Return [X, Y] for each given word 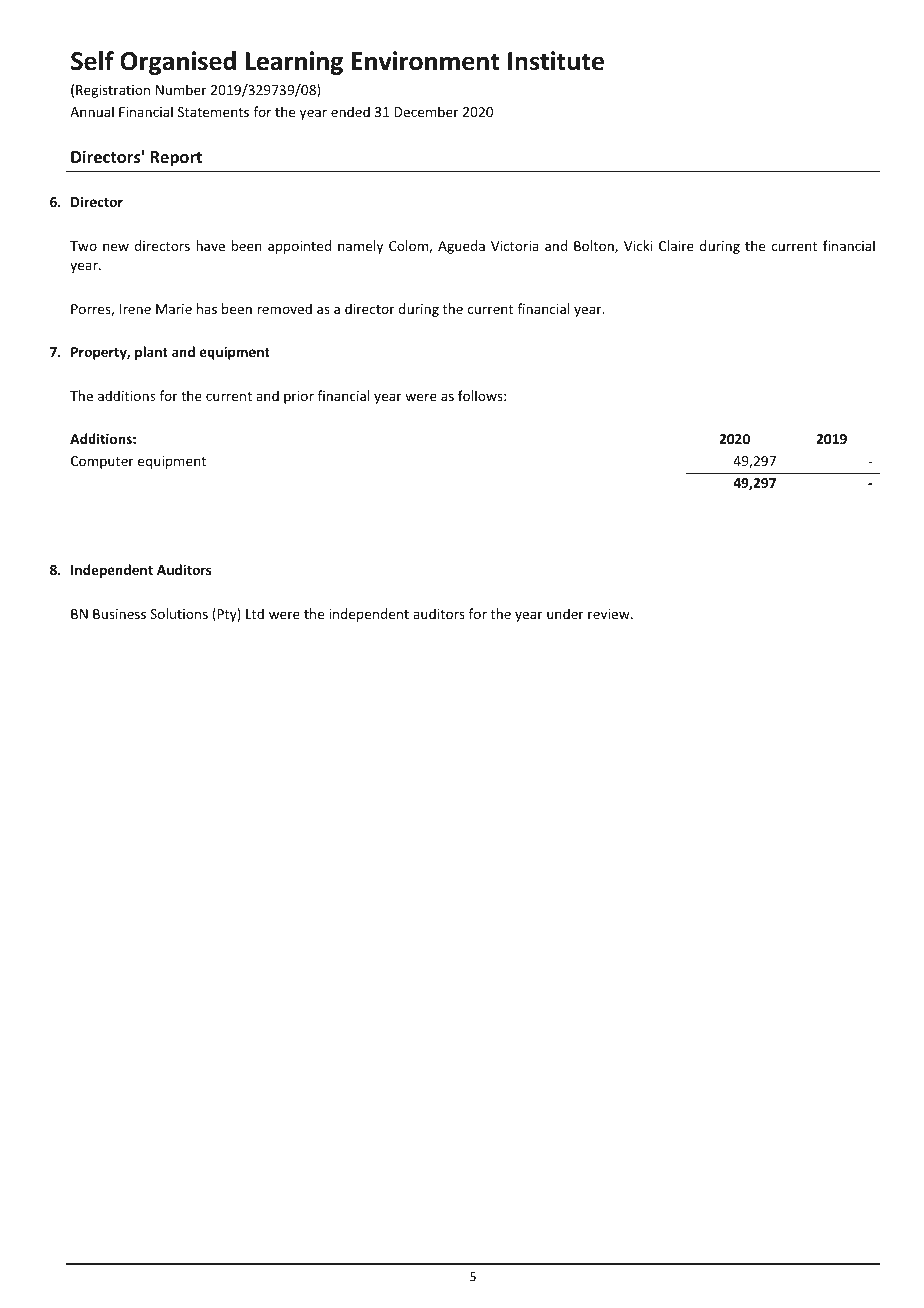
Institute [556, 61]
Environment [425, 61]
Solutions [179, 613]
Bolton [595, 246]
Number [181, 89]
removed [284, 308]
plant [151, 353]
